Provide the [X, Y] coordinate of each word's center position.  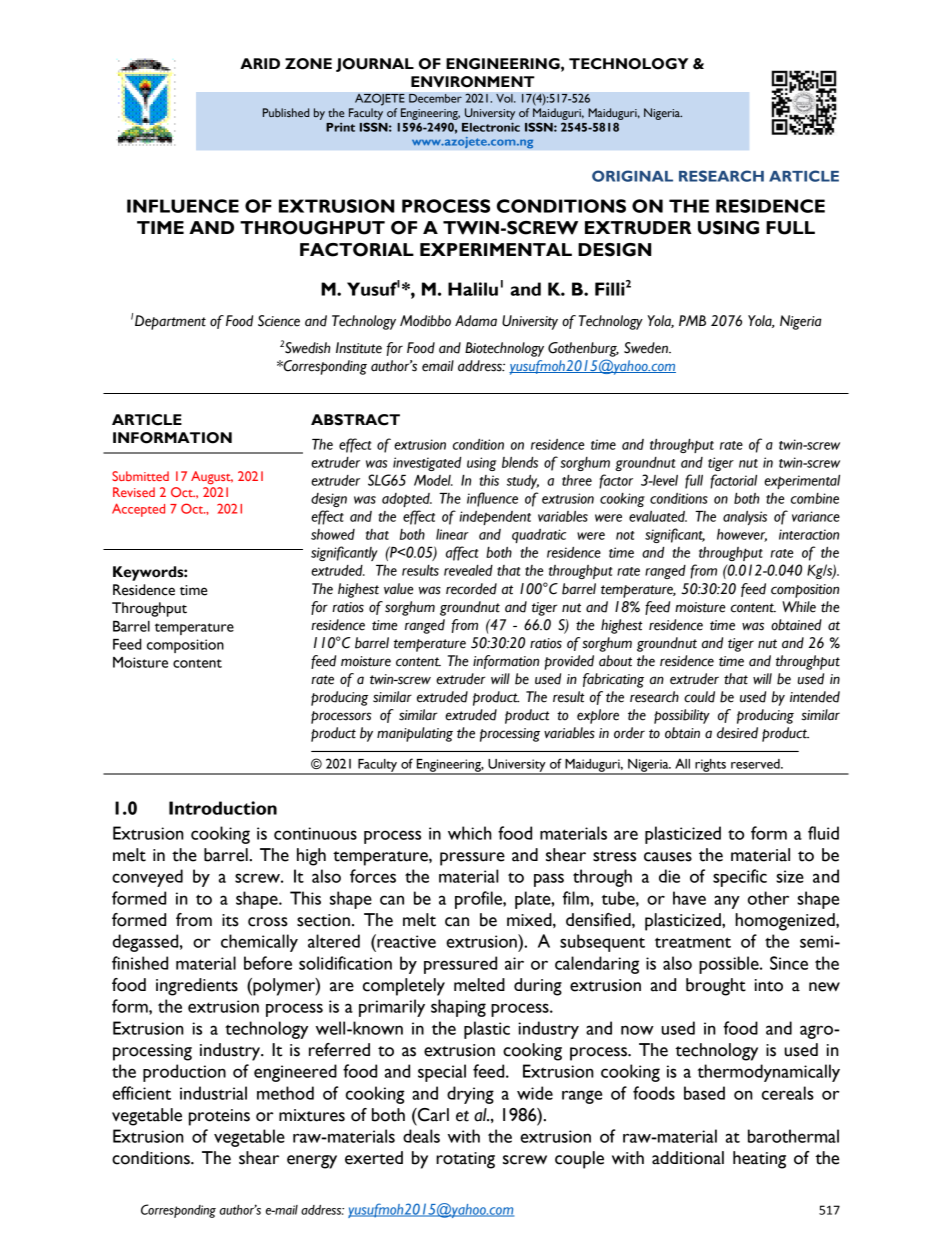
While [799, 607]
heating [759, 1160]
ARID [260, 63]
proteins [219, 1117]
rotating [465, 1160]
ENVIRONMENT [473, 82]
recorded [471, 589]
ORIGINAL [632, 176]
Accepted [138, 510]
